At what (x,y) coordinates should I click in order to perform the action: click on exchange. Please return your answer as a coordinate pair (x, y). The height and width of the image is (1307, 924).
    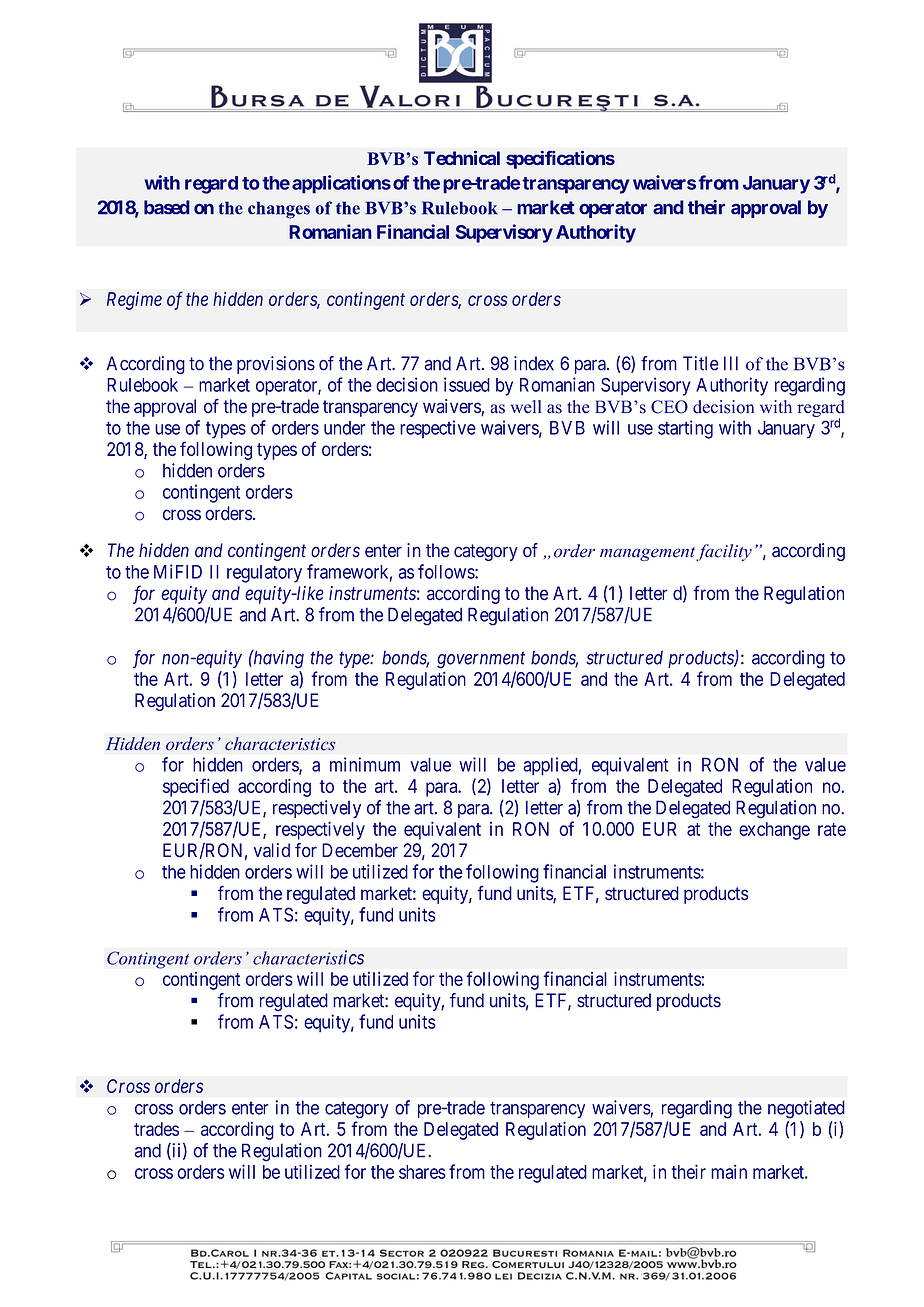
    Looking at the image, I should click on (774, 831).
